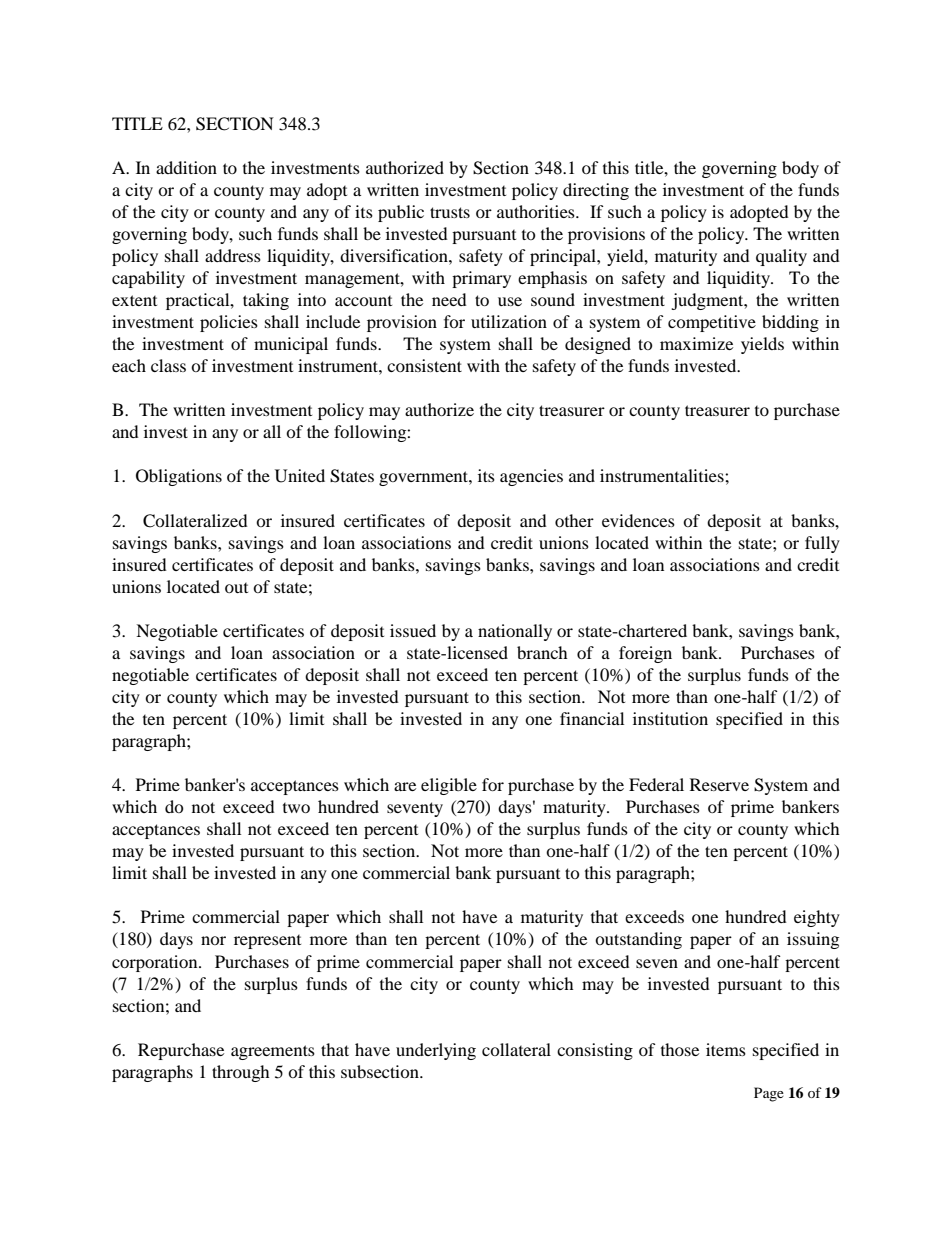 Image resolution: width=952 pixels, height=1233 pixels. What do you see at coordinates (413, 630) in the page?
I see `issued` at bounding box center [413, 630].
